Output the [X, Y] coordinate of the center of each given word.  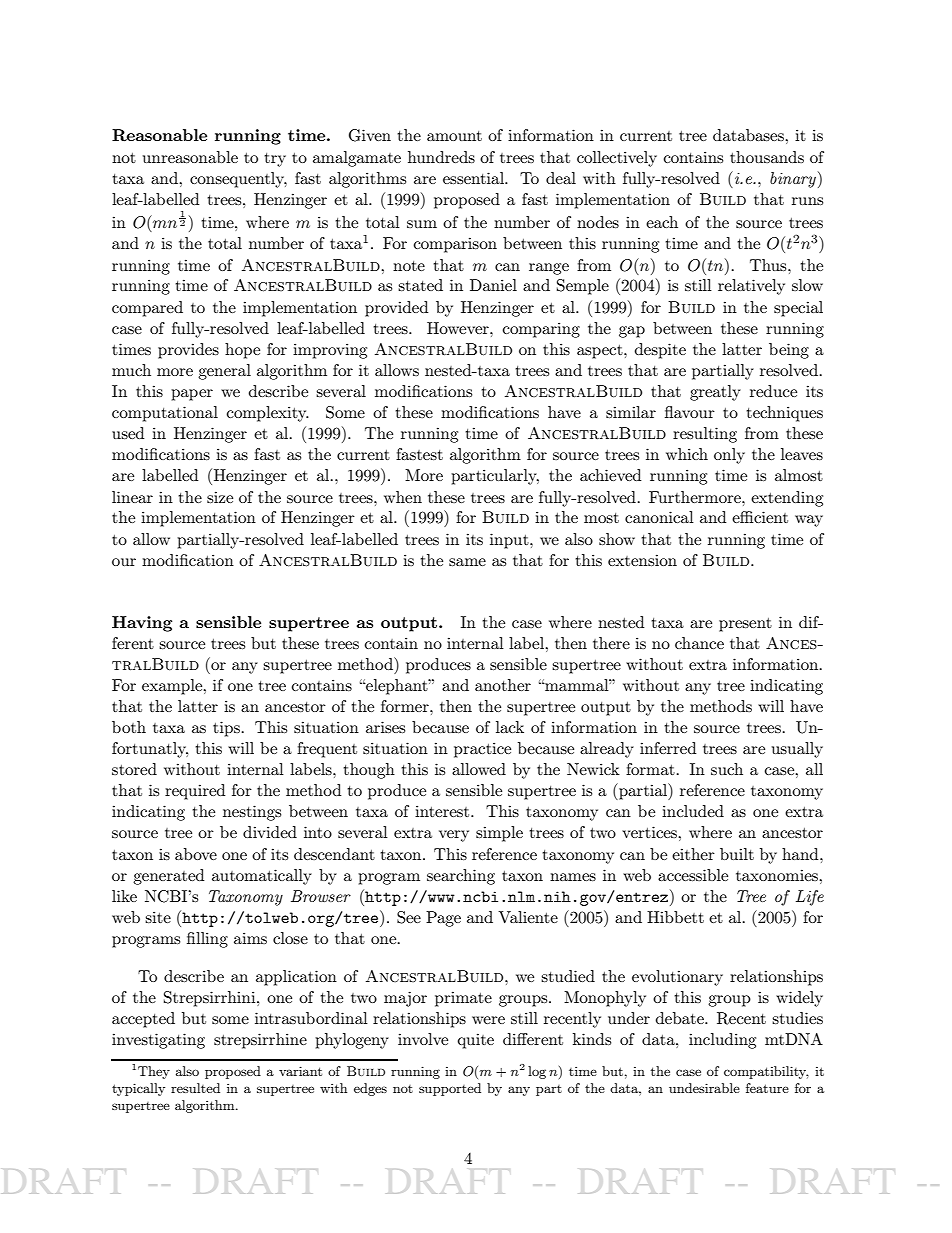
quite [476, 1041]
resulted [195, 1088]
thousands [767, 157]
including [722, 1041]
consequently [238, 180]
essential [474, 178]
